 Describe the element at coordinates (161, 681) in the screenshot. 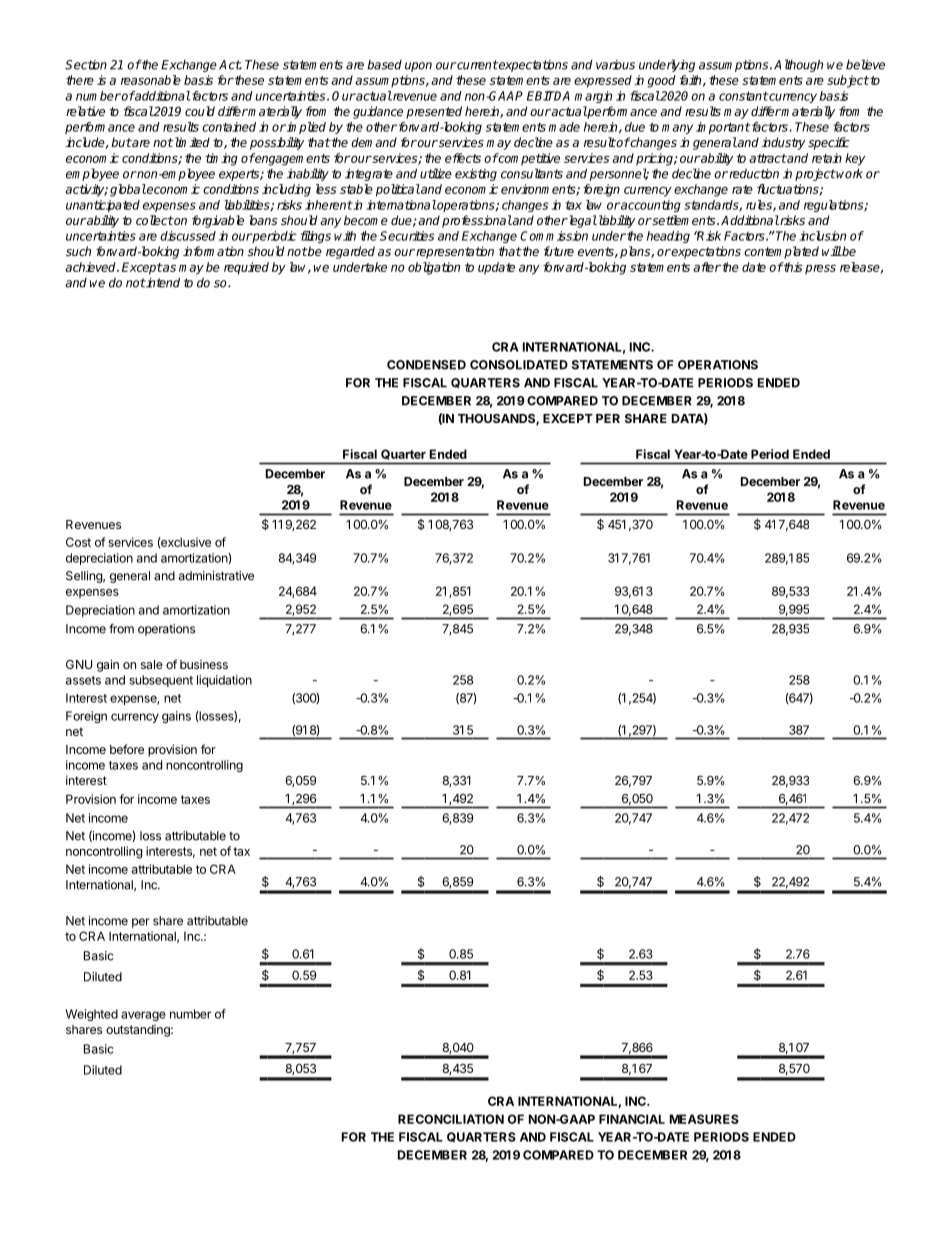

I see `subsequent` at that location.
